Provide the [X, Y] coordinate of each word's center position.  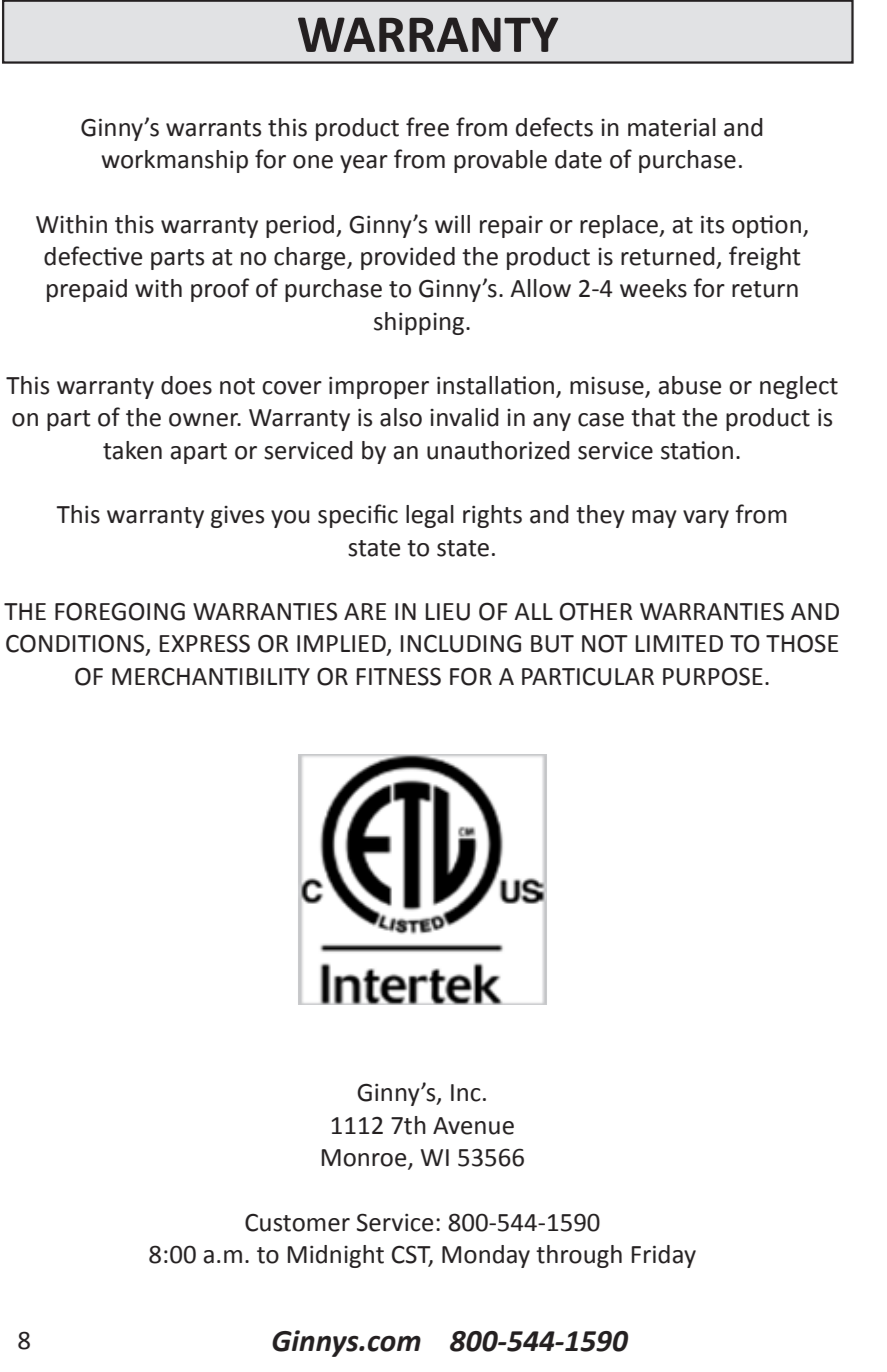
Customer [297, 1223]
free [427, 127]
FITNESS [399, 676]
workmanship [174, 161]
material [672, 127]
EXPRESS [205, 643]
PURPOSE [713, 676]
